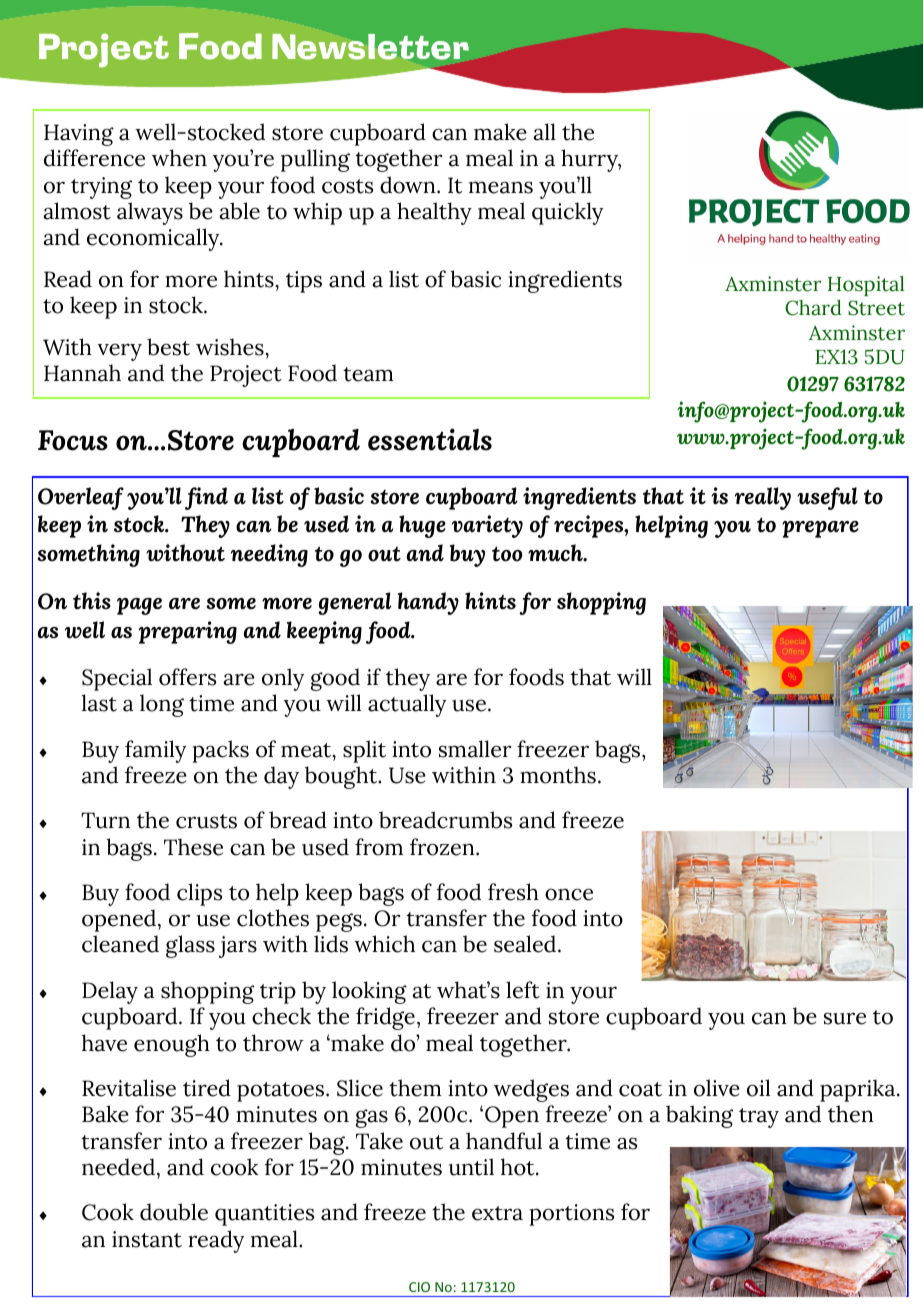 The width and height of the image is (924, 1308). What do you see at coordinates (820, 529) in the image?
I see `prepare` at bounding box center [820, 529].
